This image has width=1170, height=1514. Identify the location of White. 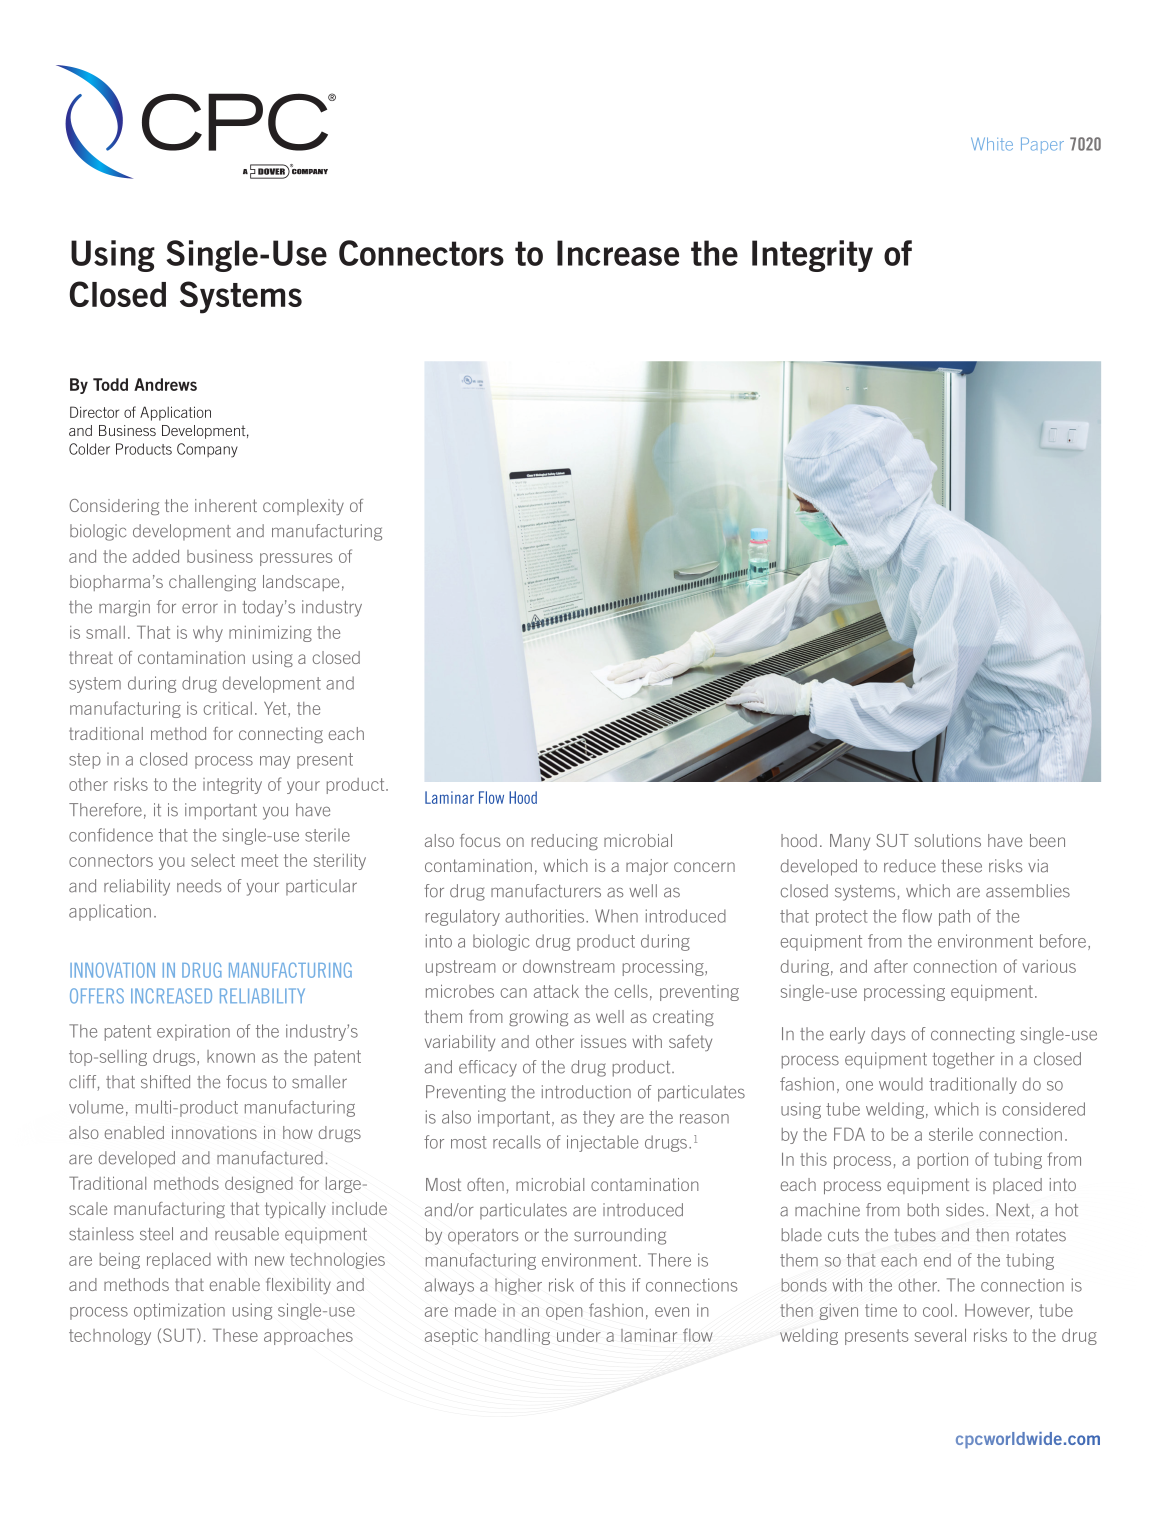
(992, 144).
